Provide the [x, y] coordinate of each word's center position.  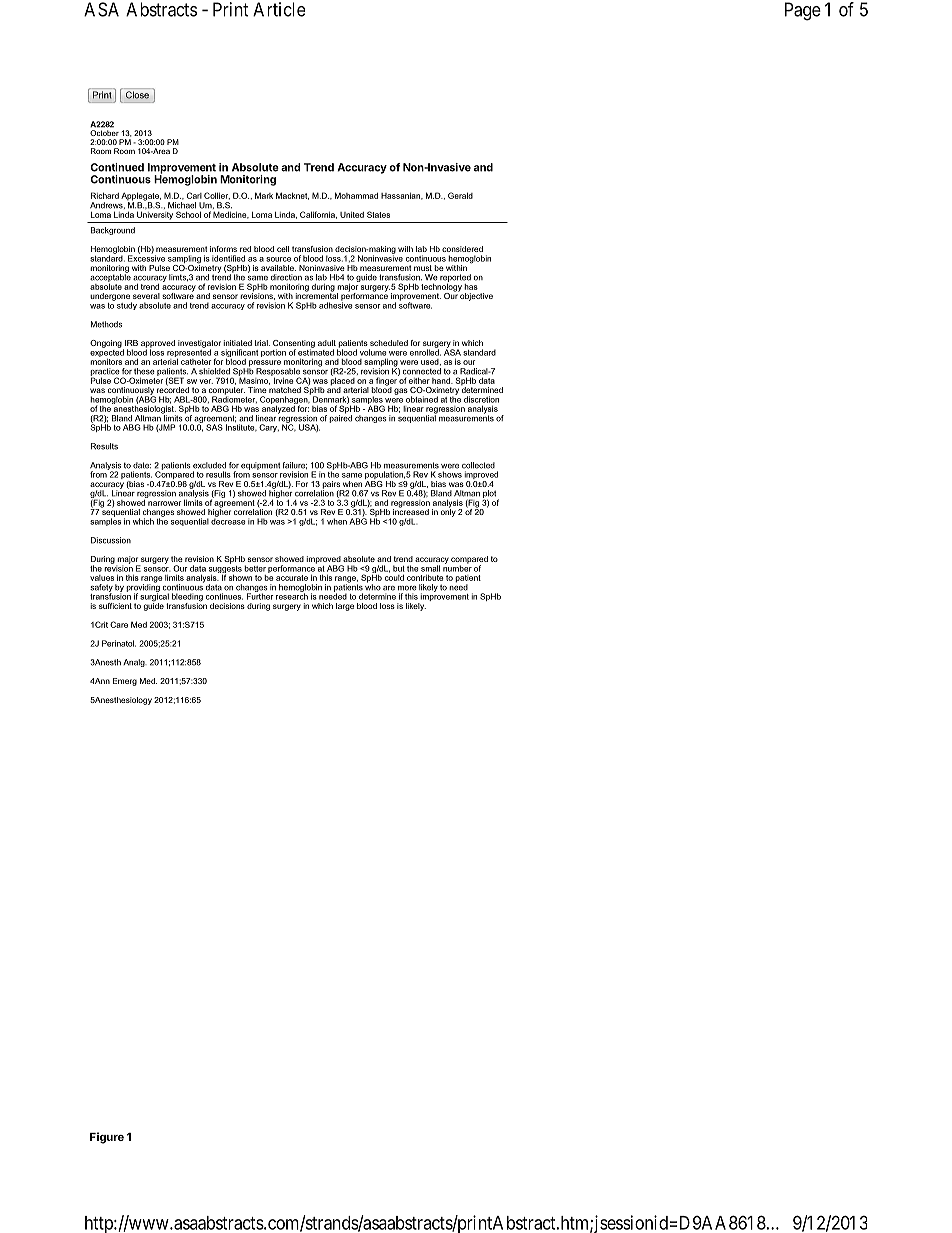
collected [478, 465]
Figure [107, 1138]
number [457, 567]
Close [137, 95]
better [255, 568]
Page [803, 11]
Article [279, 9]
